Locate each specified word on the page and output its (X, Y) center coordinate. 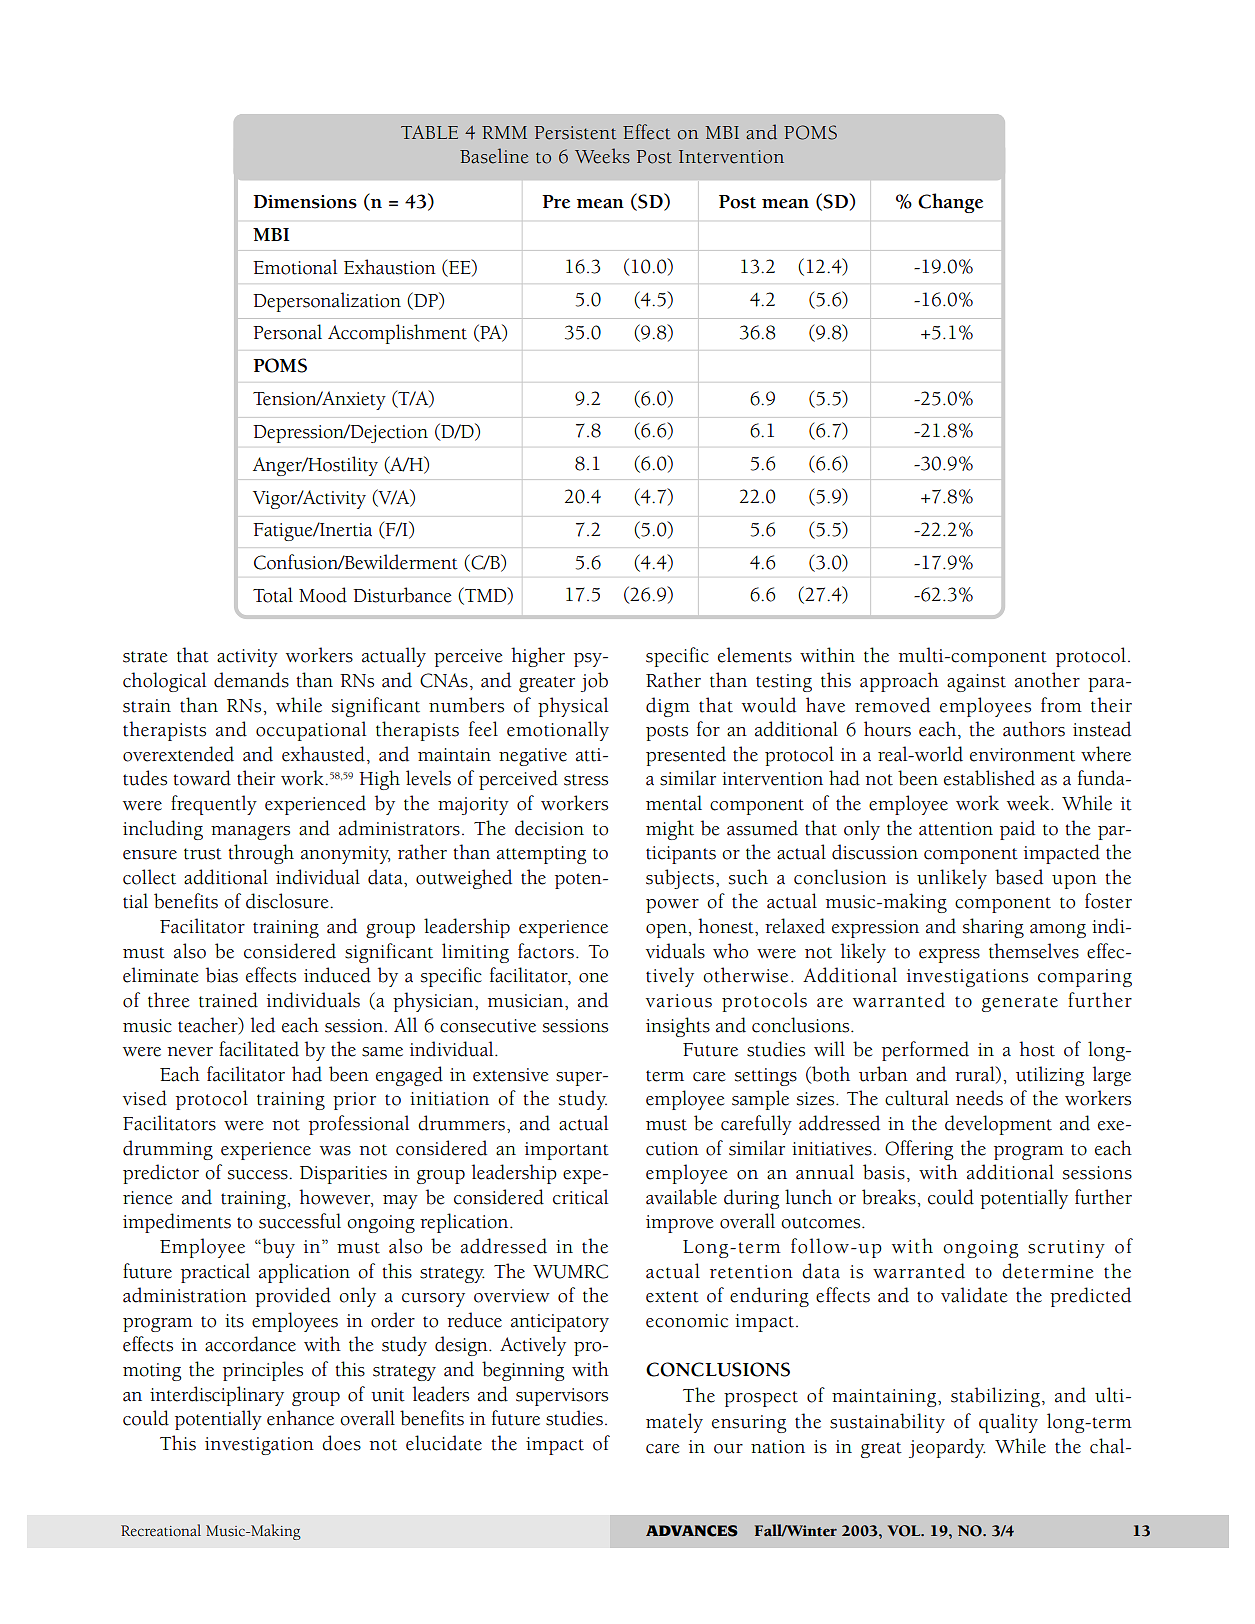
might (670, 830)
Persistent (575, 133)
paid (1017, 830)
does (341, 1443)
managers (250, 833)
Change (950, 203)
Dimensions (305, 202)
